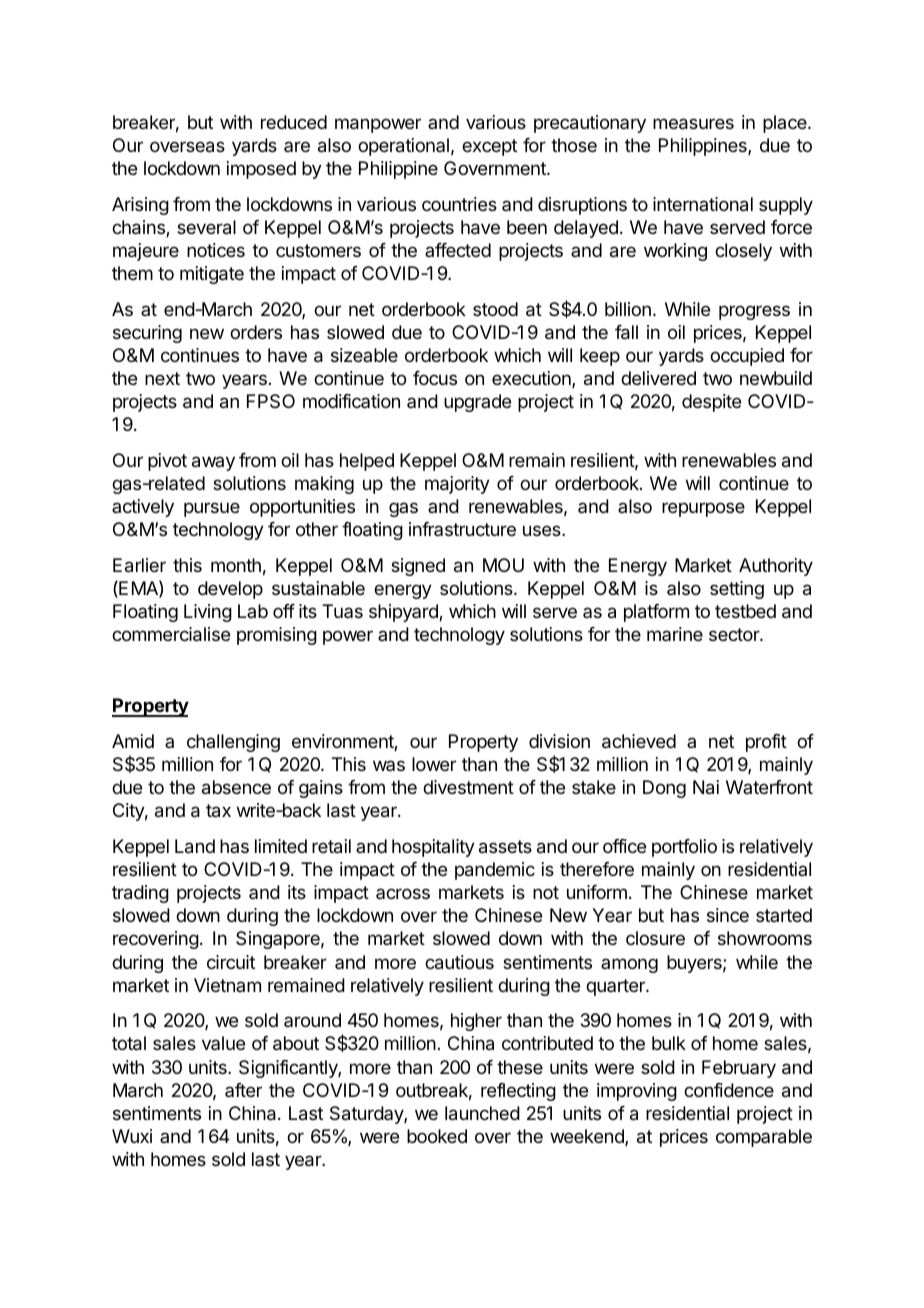  Describe the element at coordinates (243, 1090) in the image. I see `after` at that location.
